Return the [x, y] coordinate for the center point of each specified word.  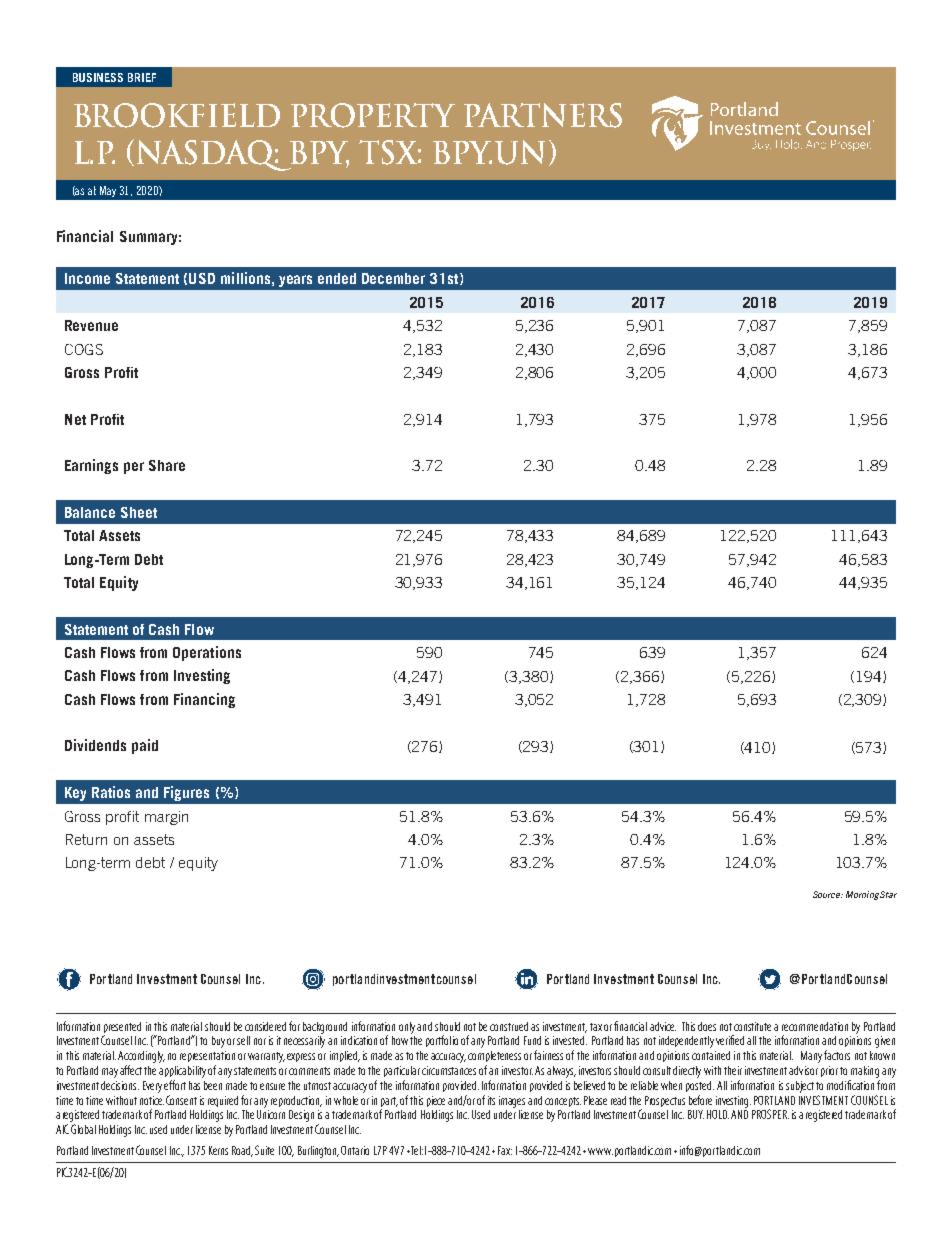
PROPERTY [373, 115]
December [393, 278]
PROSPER [770, 1114]
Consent [181, 1100]
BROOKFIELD [177, 115]
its [491, 1100]
